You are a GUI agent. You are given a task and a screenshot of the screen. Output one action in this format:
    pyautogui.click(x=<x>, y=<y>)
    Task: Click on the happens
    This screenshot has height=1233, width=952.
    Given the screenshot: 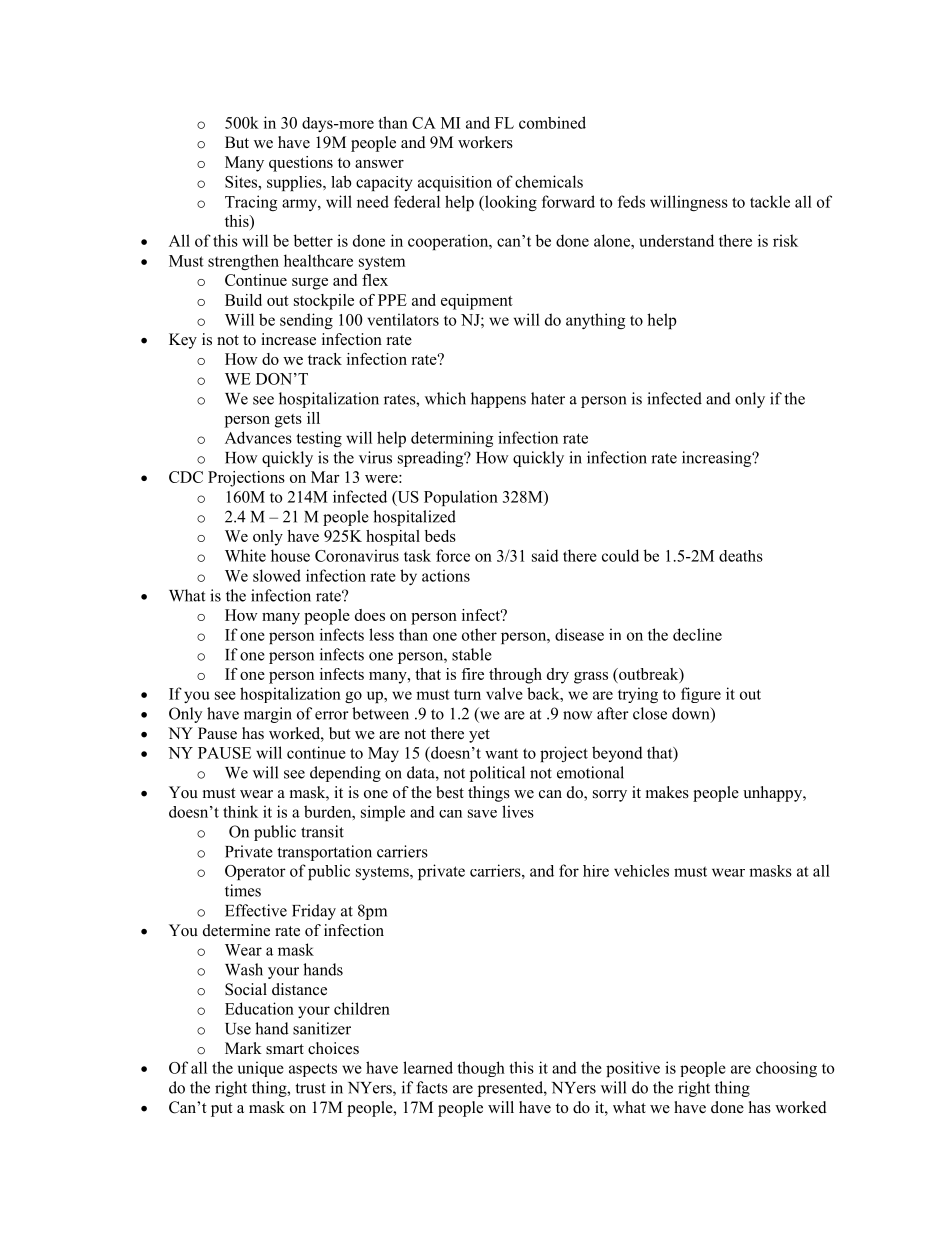 What is the action you would take?
    pyautogui.click(x=498, y=400)
